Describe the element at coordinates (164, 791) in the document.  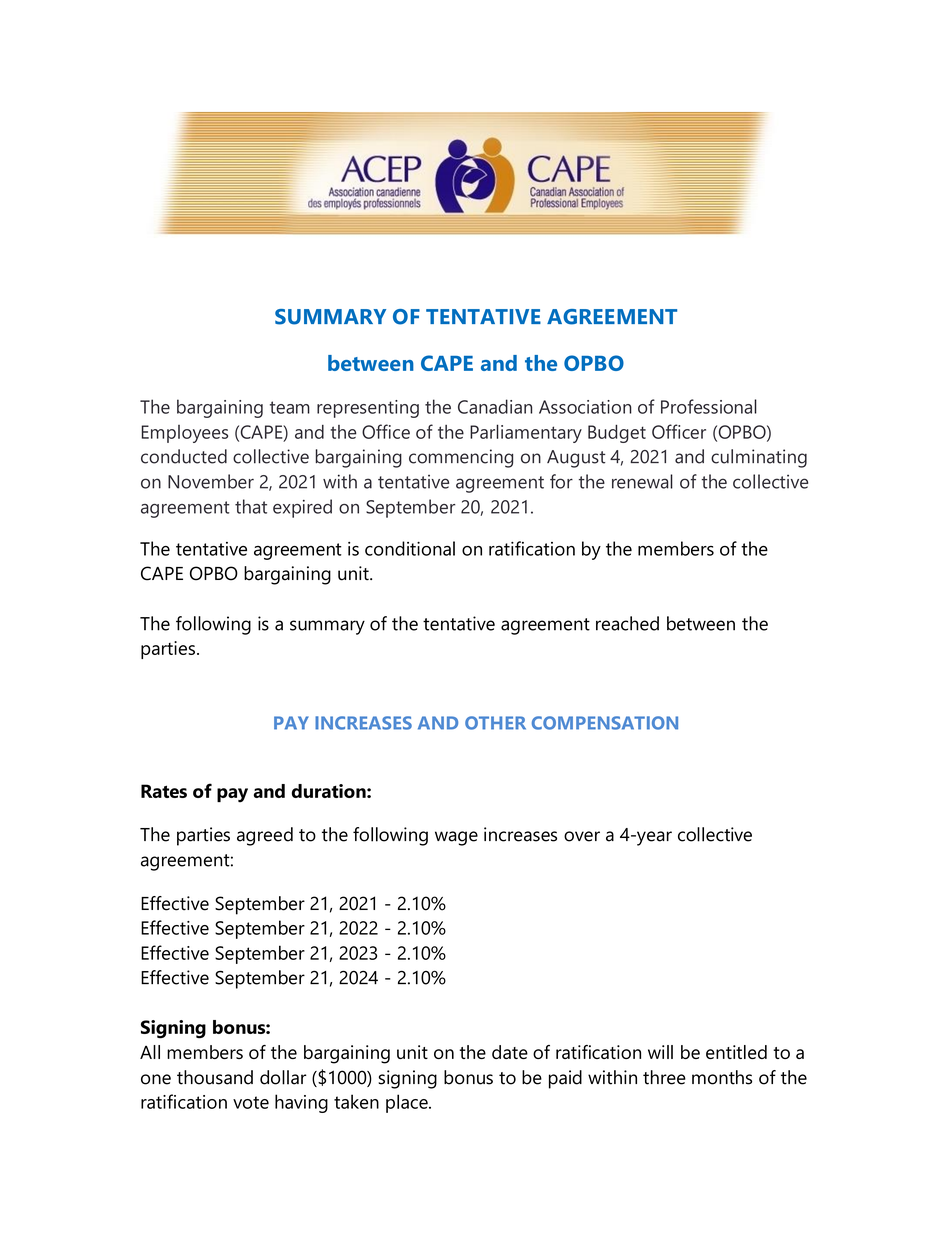
I see `Rates` at that location.
